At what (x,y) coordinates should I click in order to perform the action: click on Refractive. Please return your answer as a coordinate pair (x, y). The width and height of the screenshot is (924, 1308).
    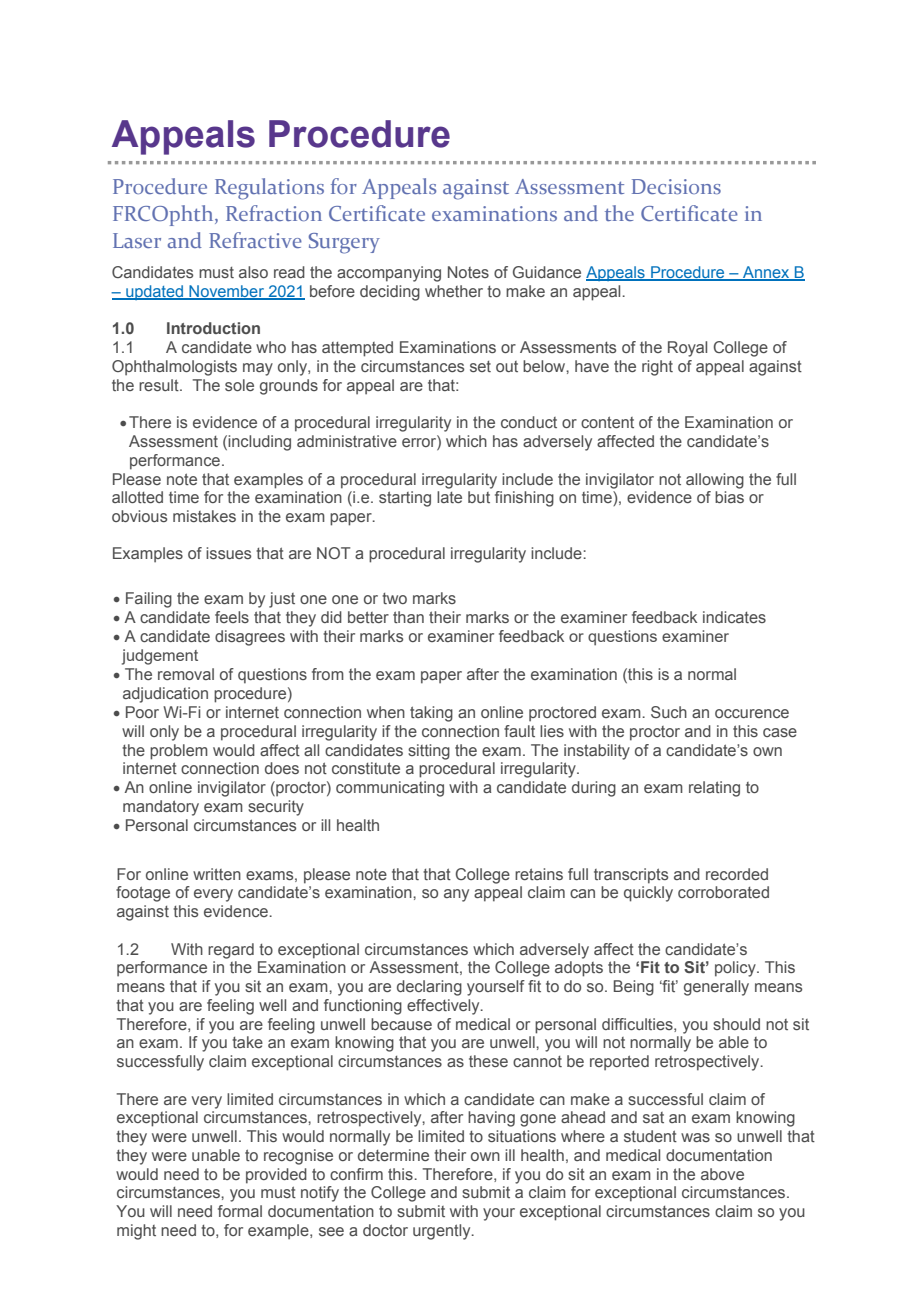
    Looking at the image, I should click on (255, 240).
